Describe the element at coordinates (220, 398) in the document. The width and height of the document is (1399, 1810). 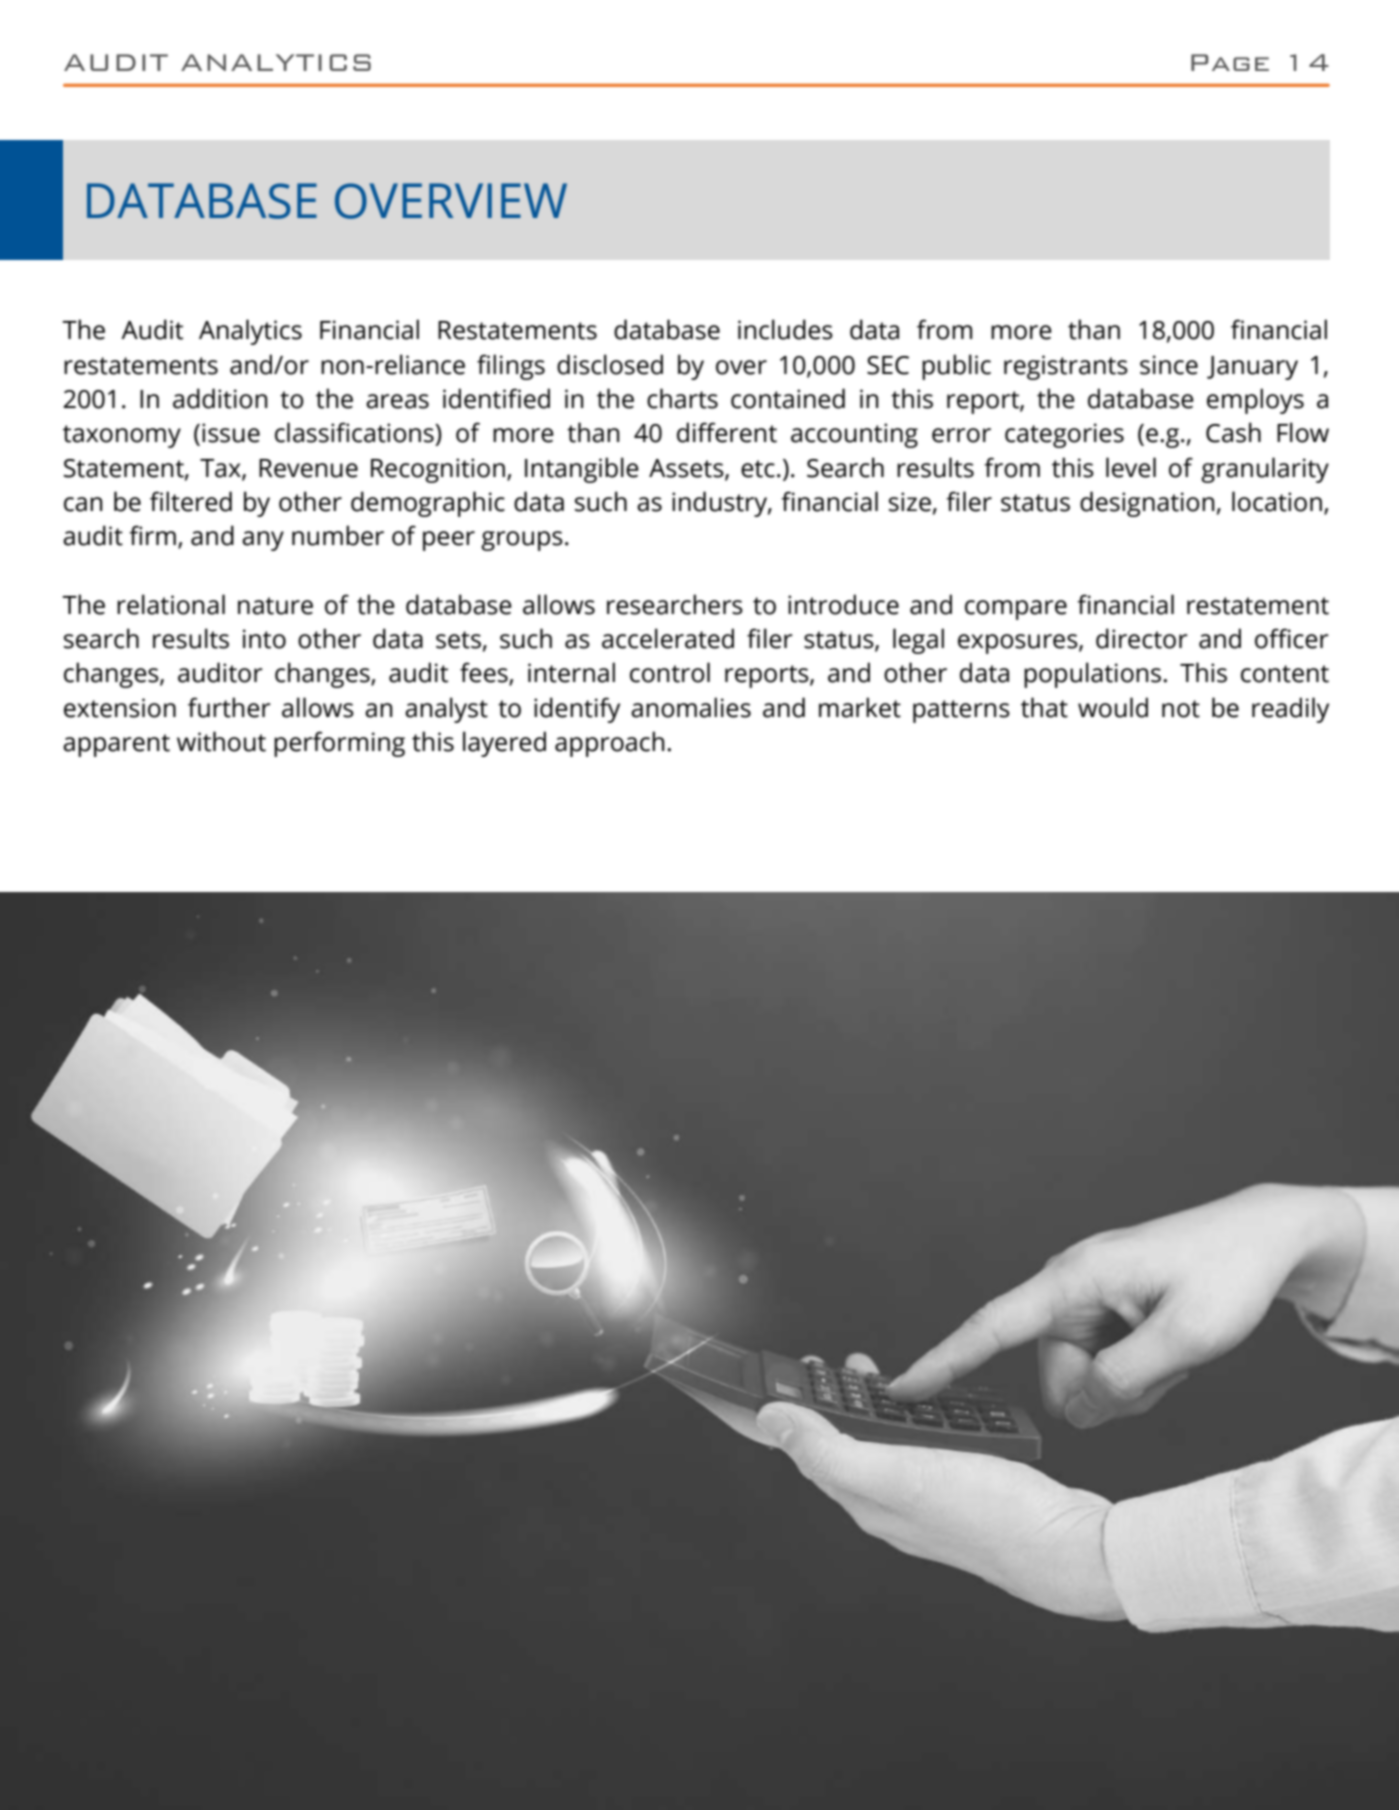
I see `addition` at that location.
